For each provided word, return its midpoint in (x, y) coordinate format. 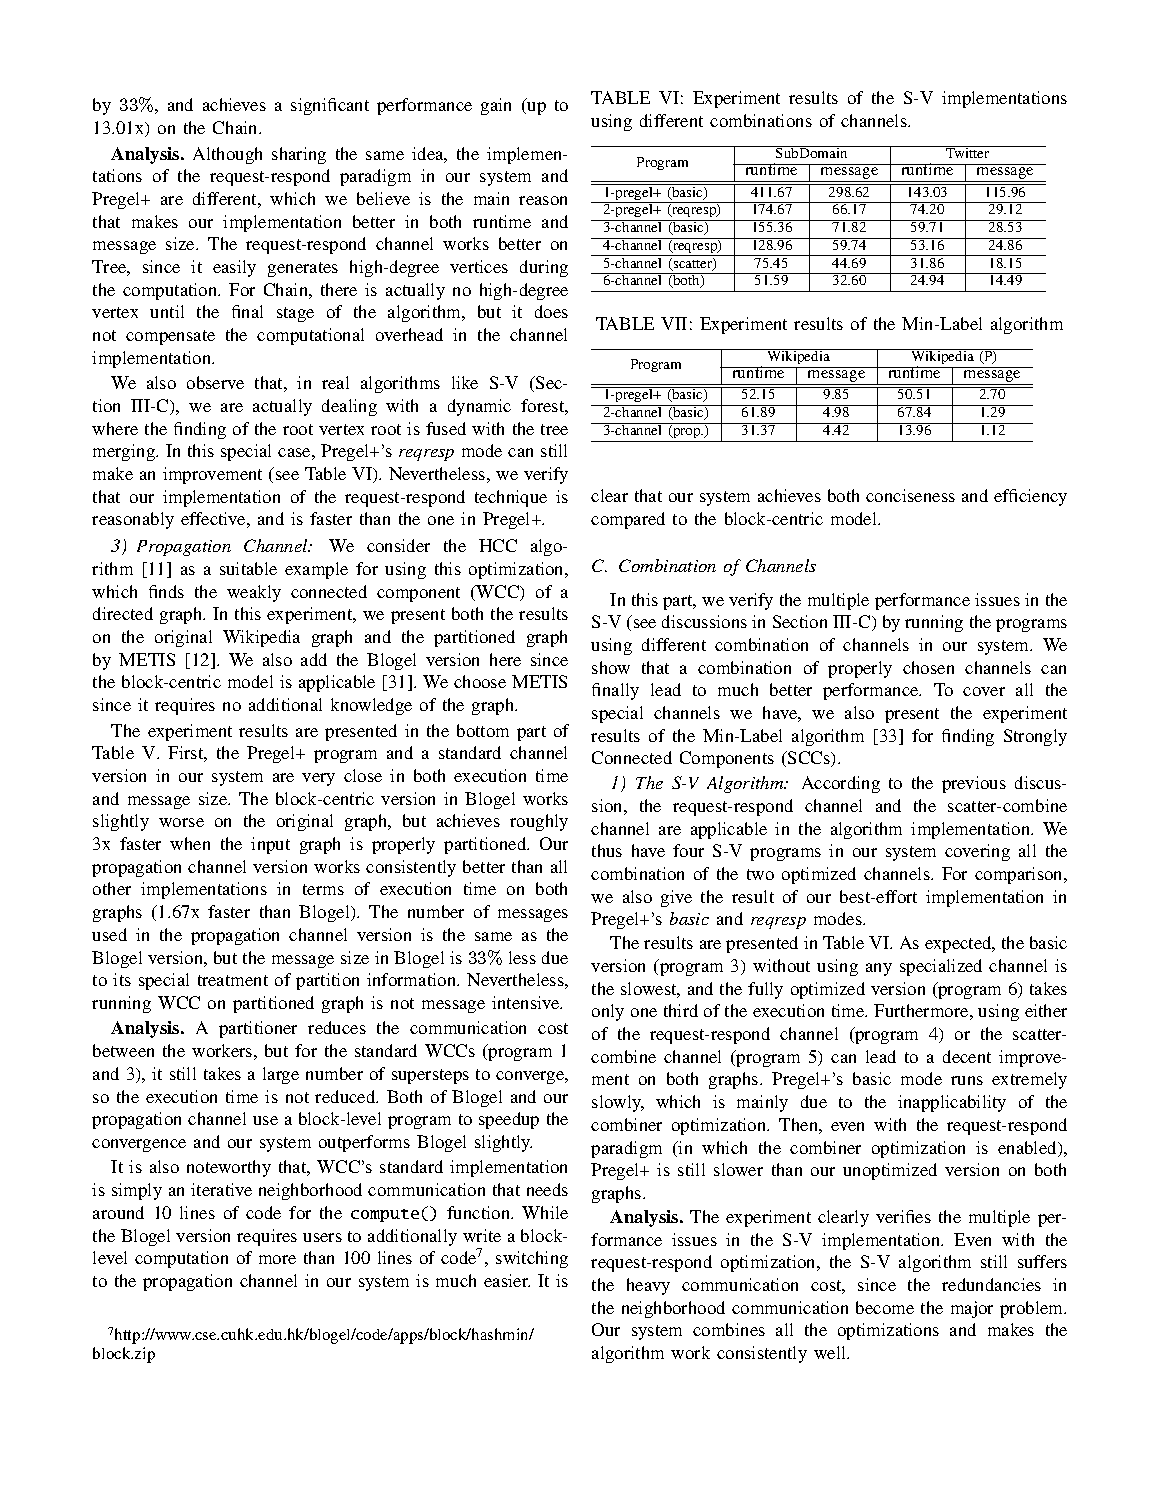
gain (496, 106)
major (972, 1309)
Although (227, 155)
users (322, 1237)
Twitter (968, 152)
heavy (648, 1286)
